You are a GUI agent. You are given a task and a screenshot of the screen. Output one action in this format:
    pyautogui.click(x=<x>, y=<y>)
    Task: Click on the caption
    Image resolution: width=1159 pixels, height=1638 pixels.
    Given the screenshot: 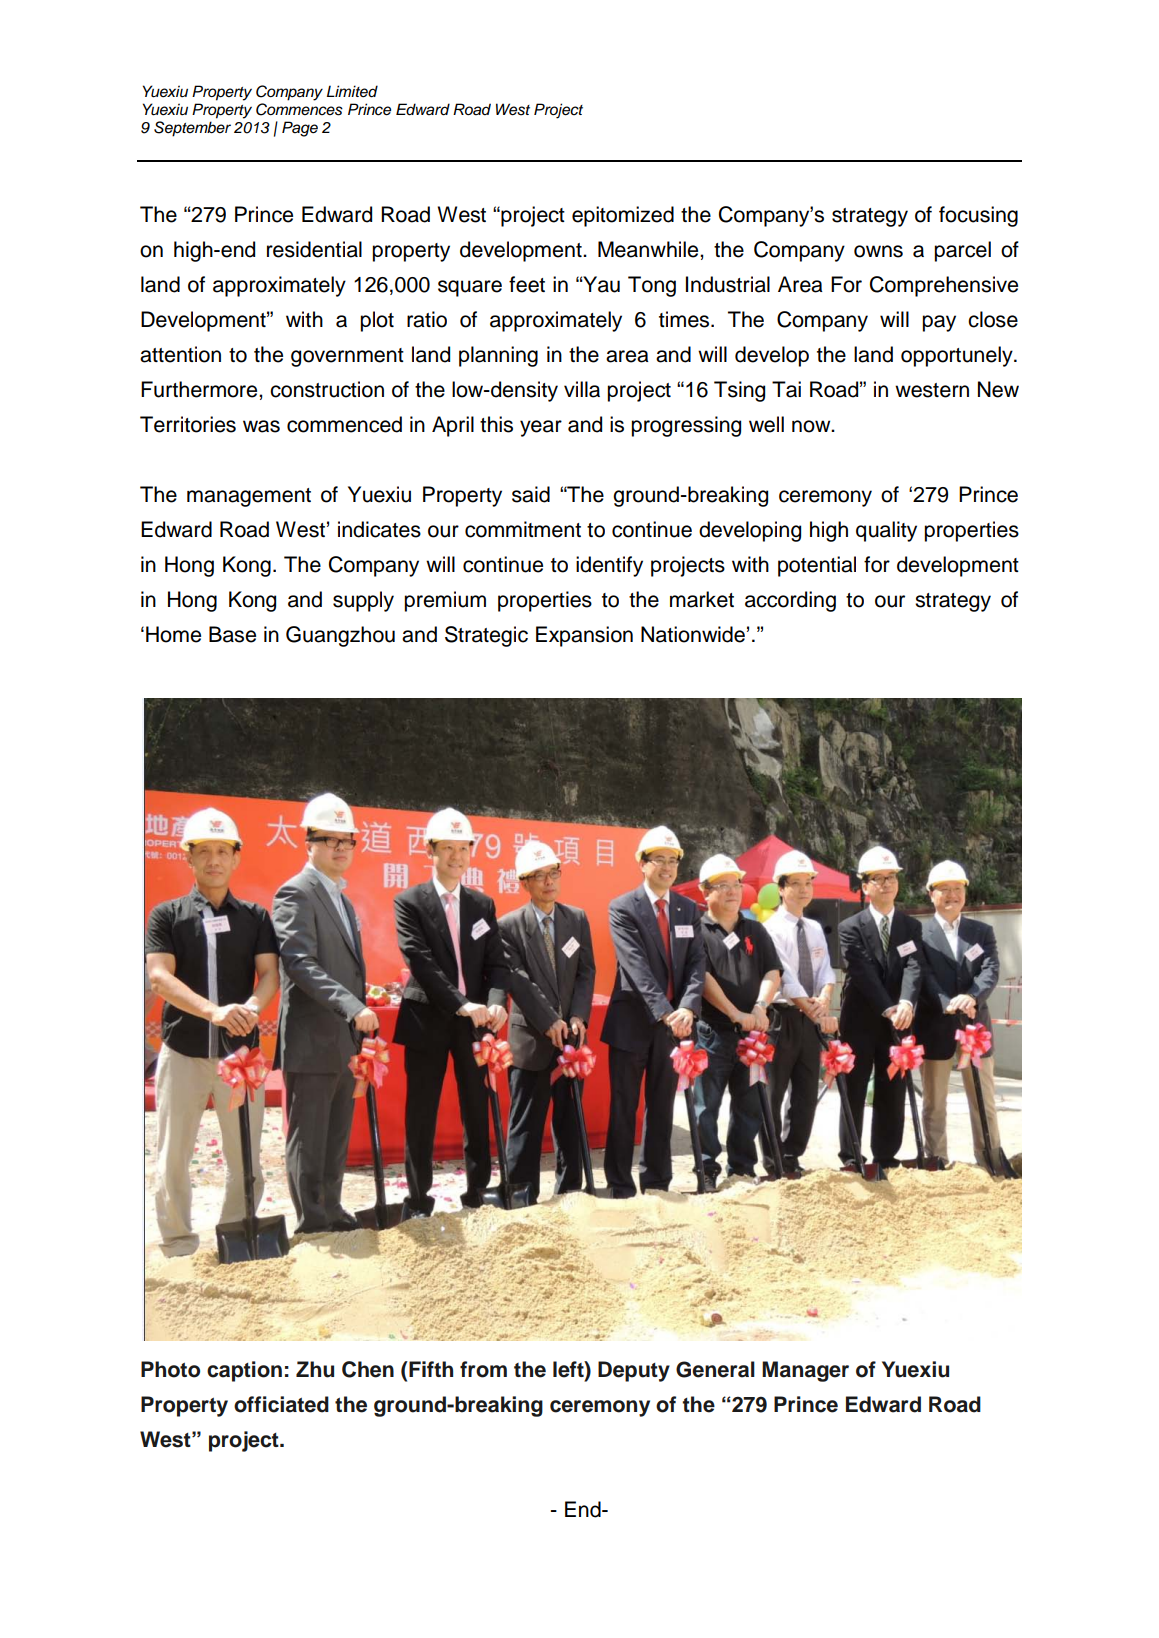 What is the action you would take?
    pyautogui.click(x=244, y=1371)
